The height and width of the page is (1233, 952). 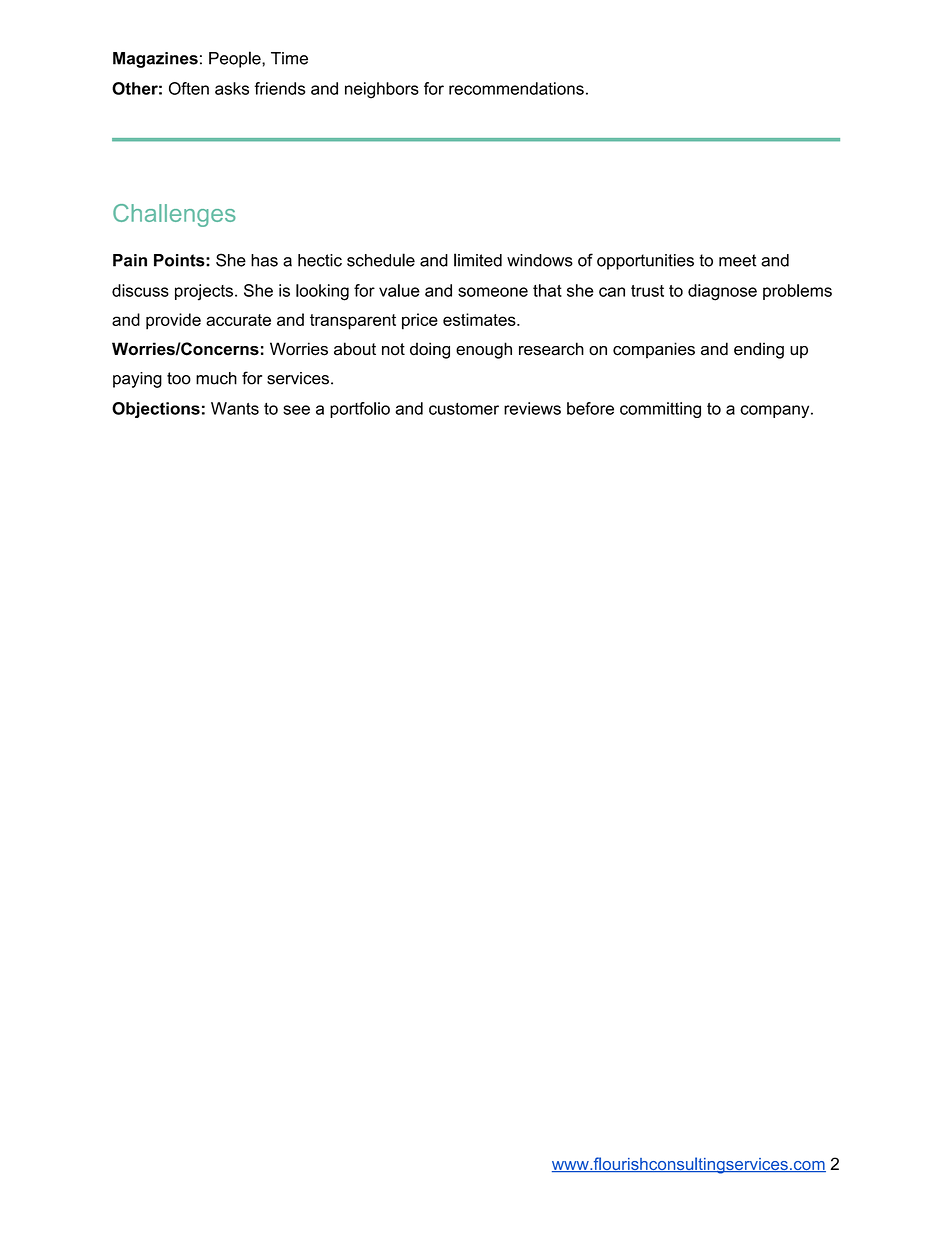 What do you see at coordinates (516, 88) in the page?
I see `recommendations` at bounding box center [516, 88].
